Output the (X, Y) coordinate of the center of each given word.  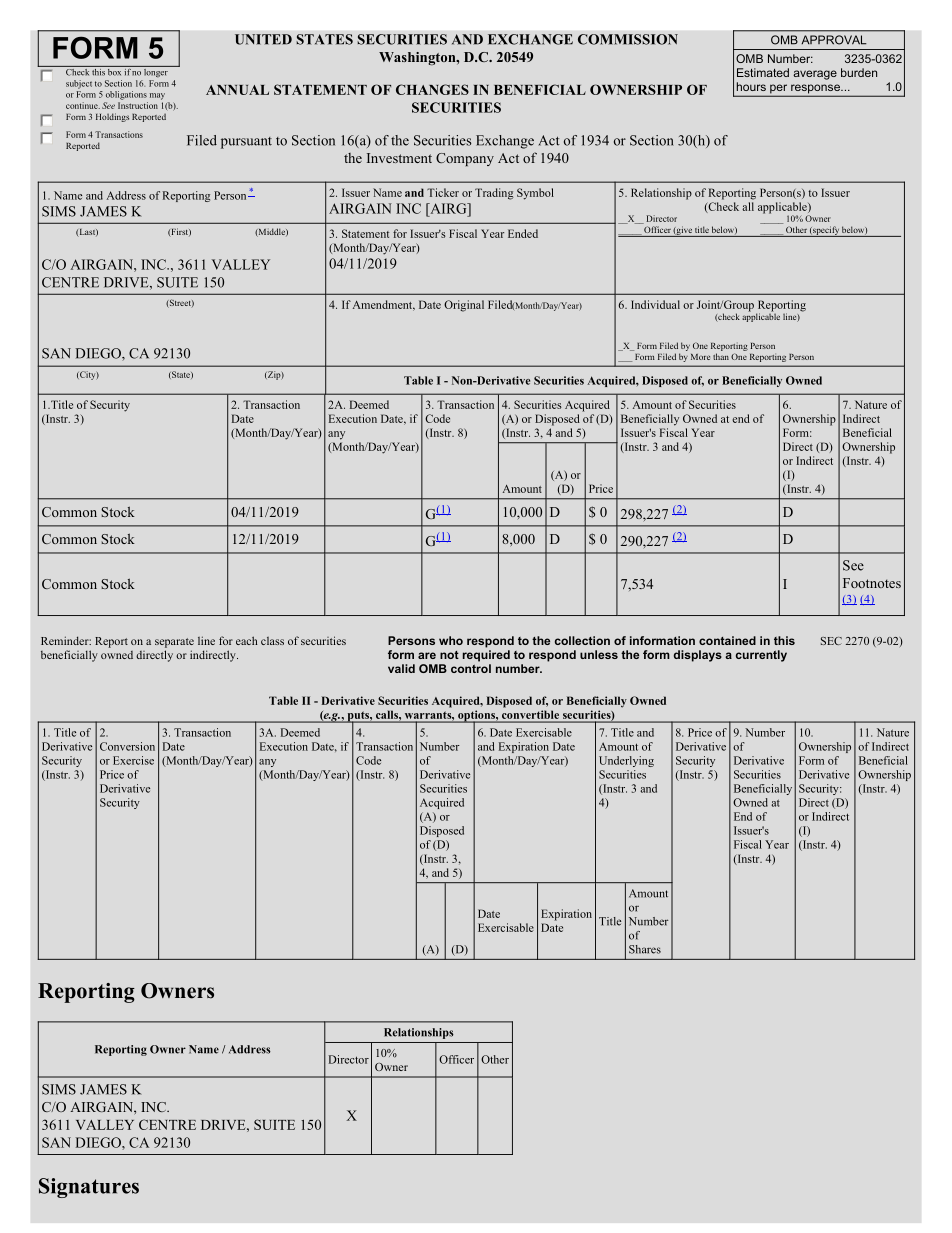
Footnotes (872, 583)
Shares (645, 949)
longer (156, 71)
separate (174, 643)
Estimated (763, 72)
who (451, 640)
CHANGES (432, 89)
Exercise (133, 760)
